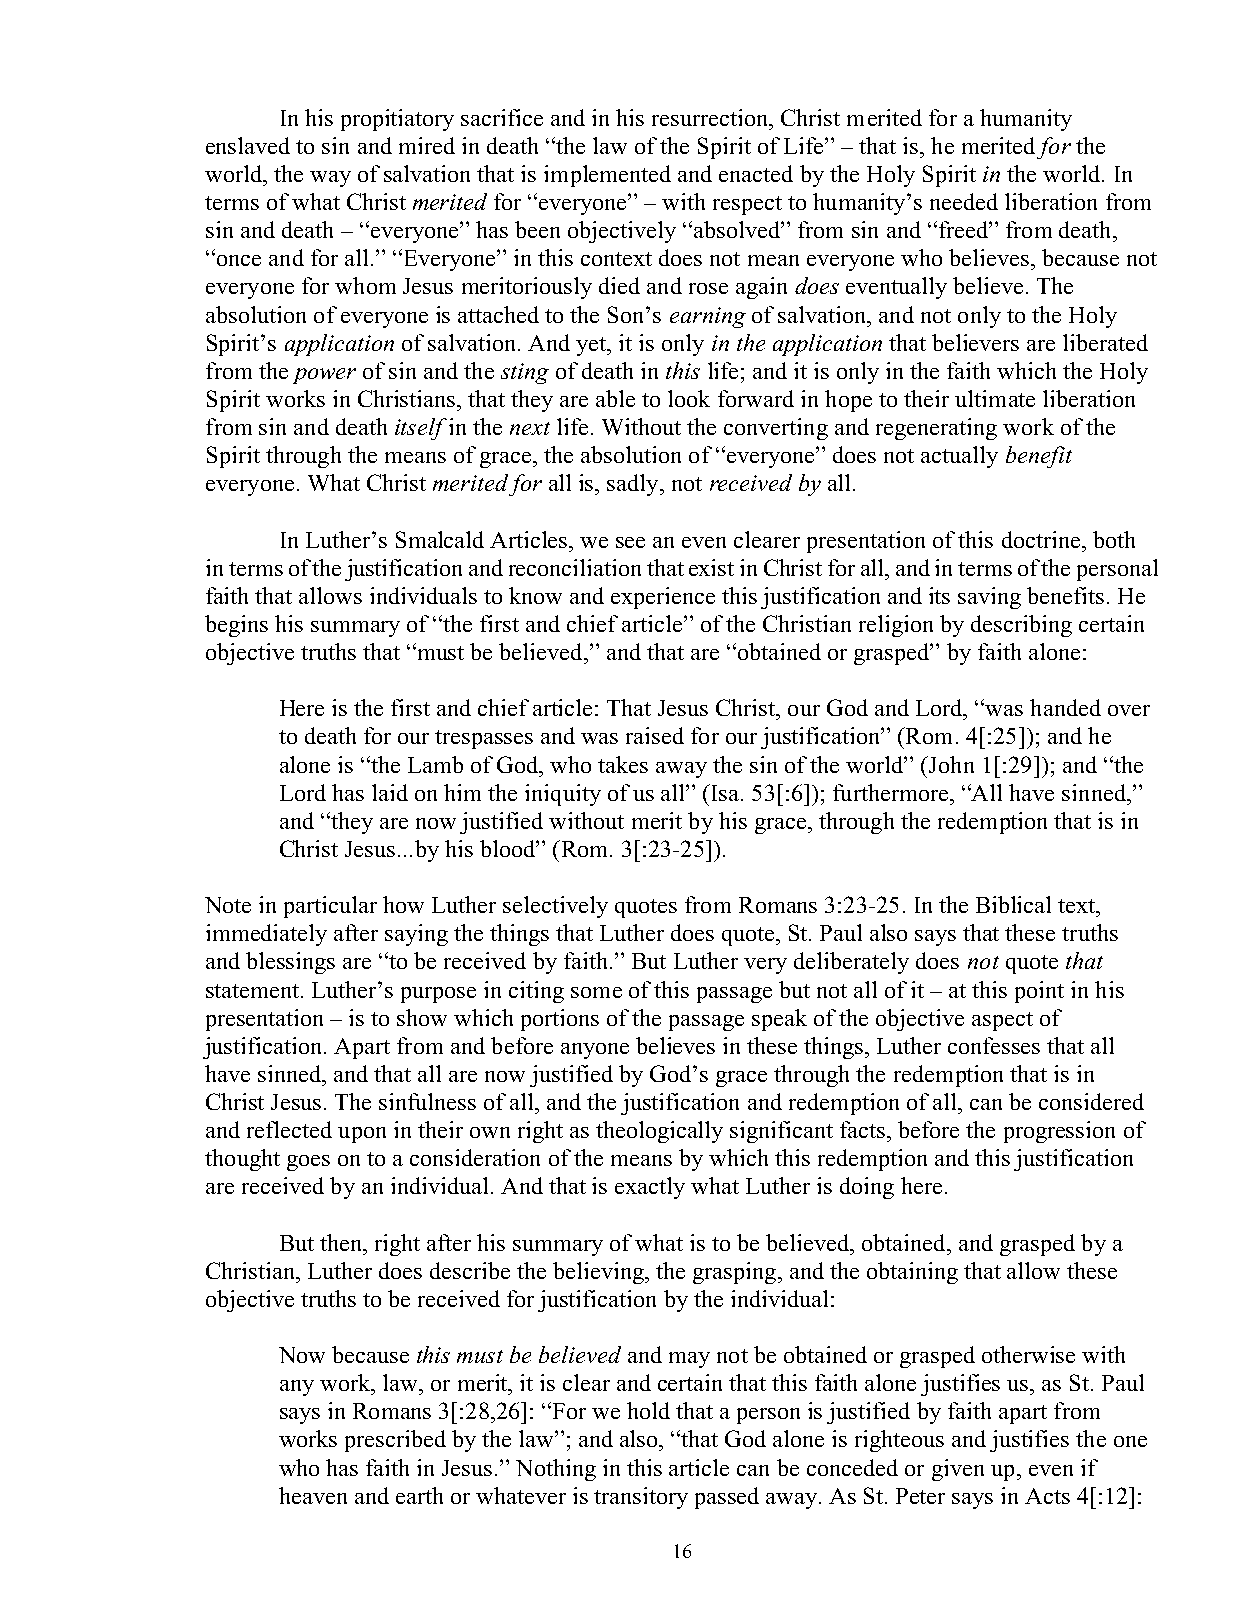 This image has height=1614, width=1247. Describe the element at coordinates (641, 1498) in the image. I see `transitory` at that location.
